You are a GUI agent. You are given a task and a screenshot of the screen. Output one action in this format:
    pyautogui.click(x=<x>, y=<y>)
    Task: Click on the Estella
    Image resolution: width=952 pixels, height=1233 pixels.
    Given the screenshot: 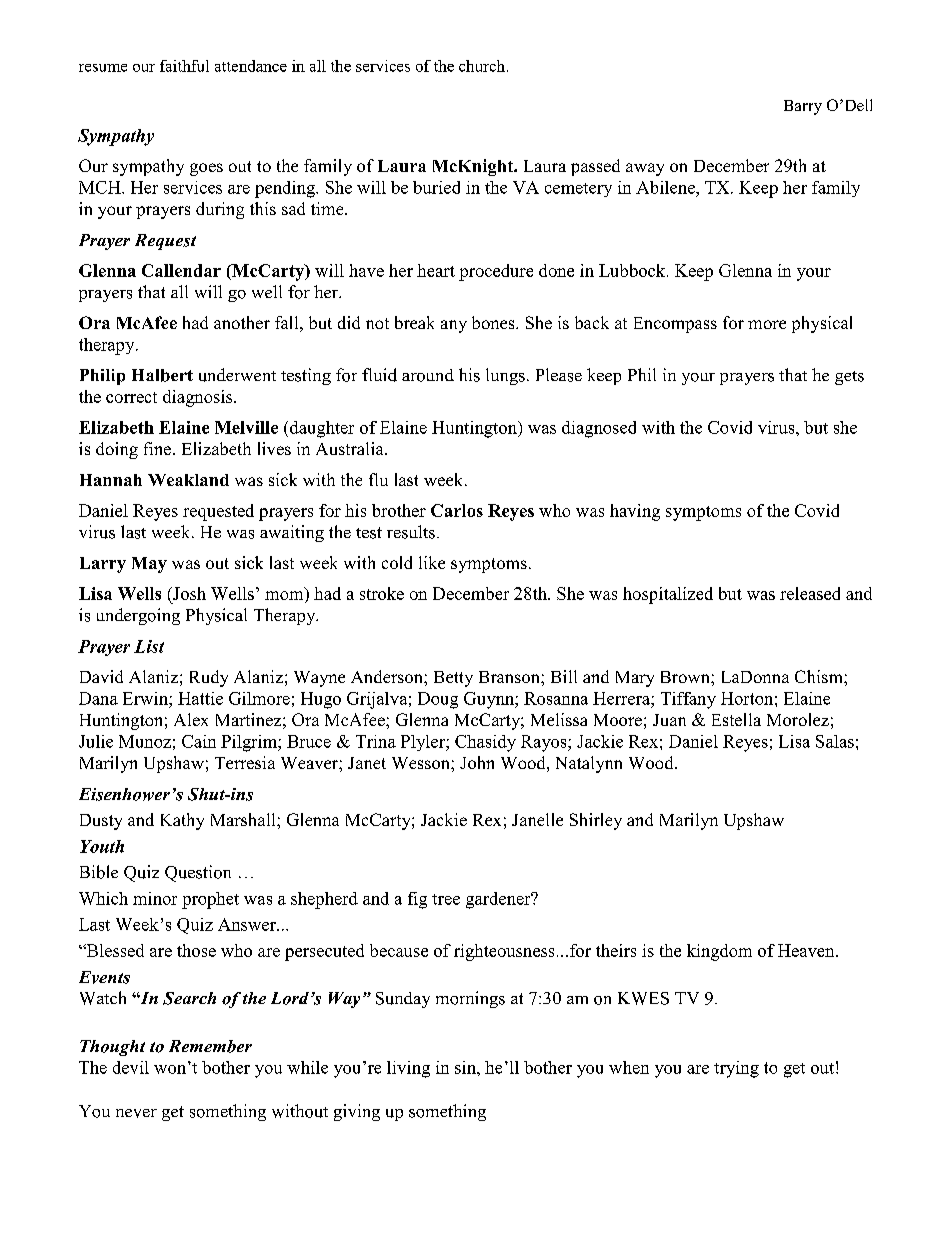 What is the action you would take?
    pyautogui.click(x=736, y=719)
